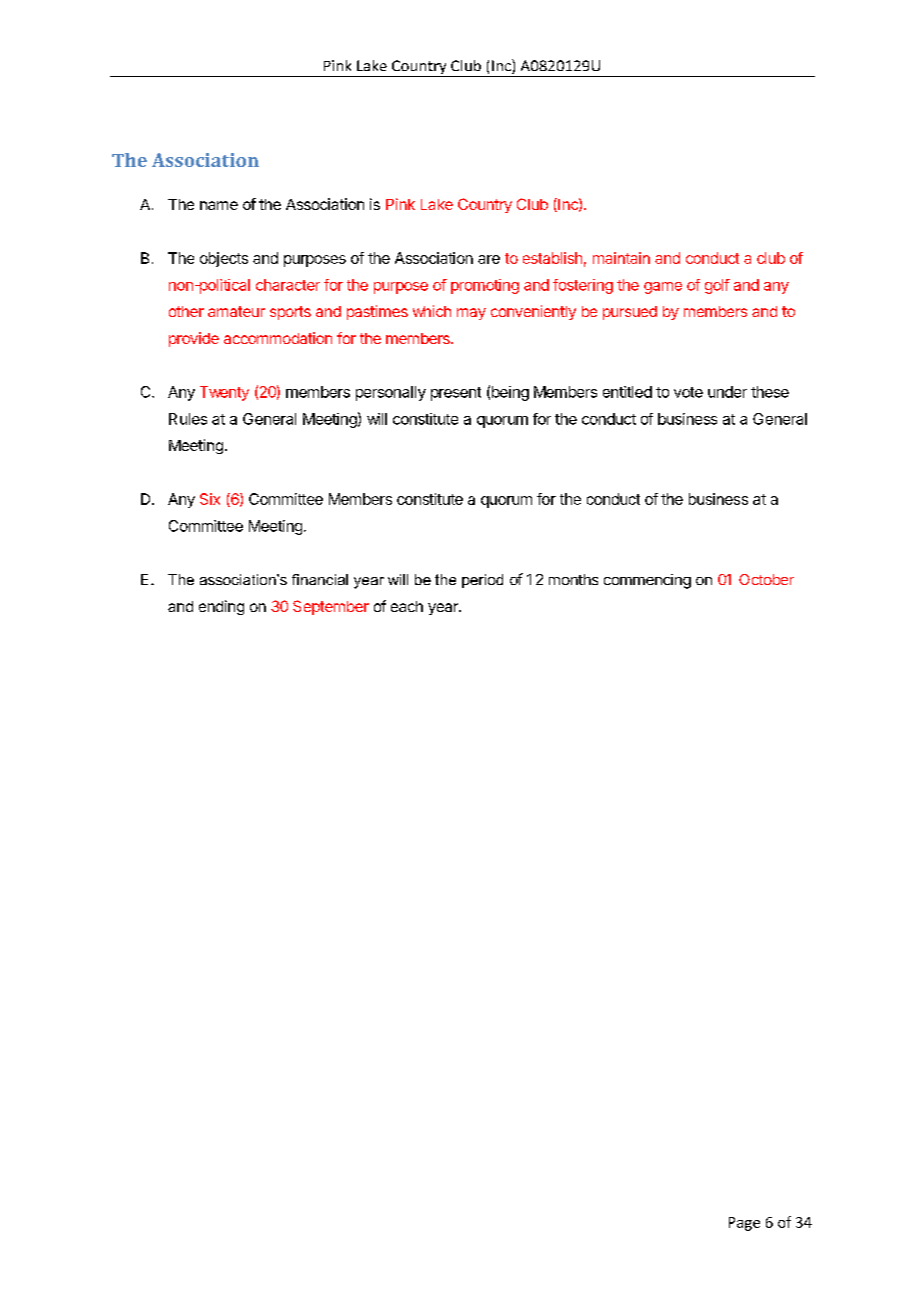 This document has width=924, height=1308. I want to click on each, so click(407, 606).
